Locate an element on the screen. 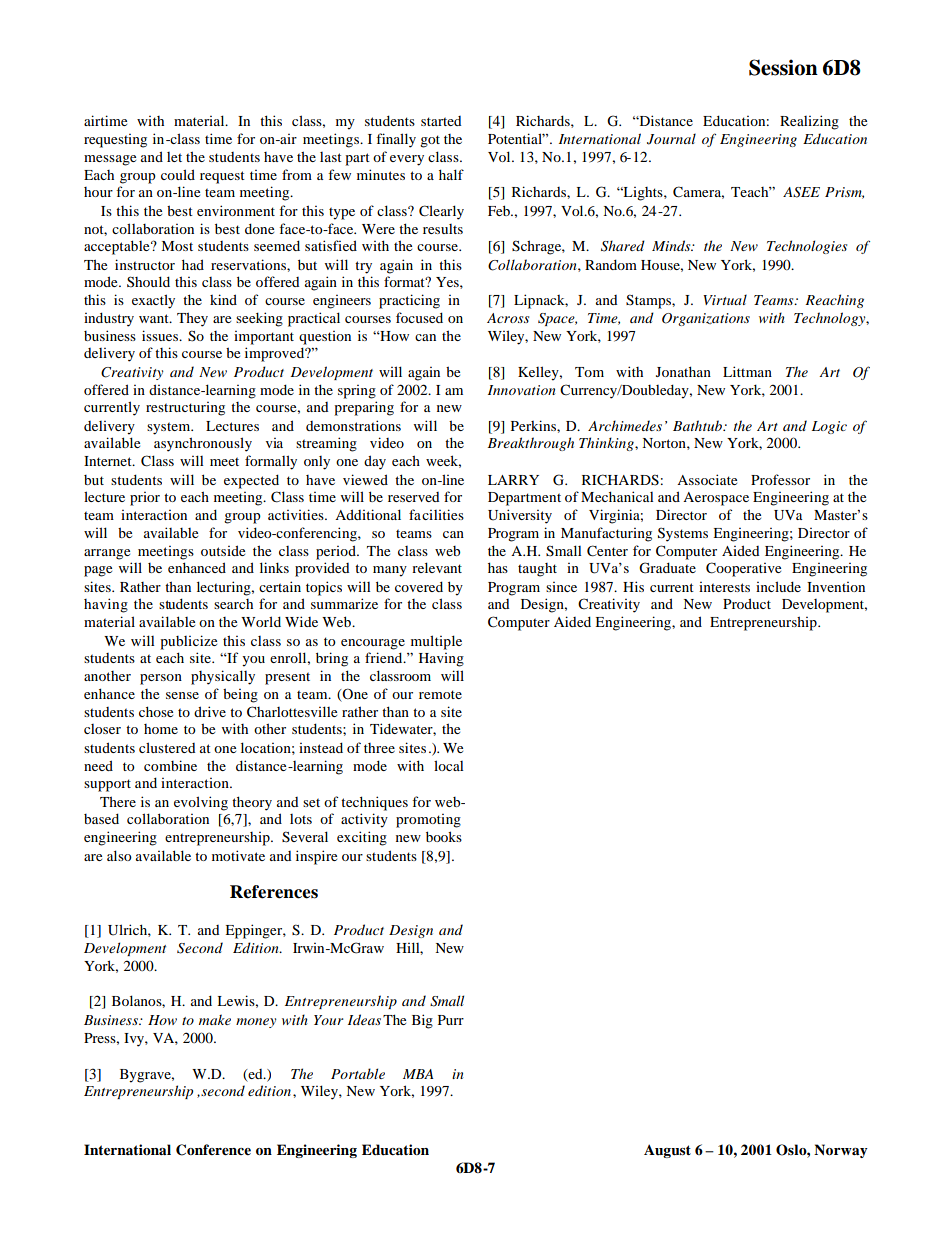  publicize is located at coordinates (188, 642).
